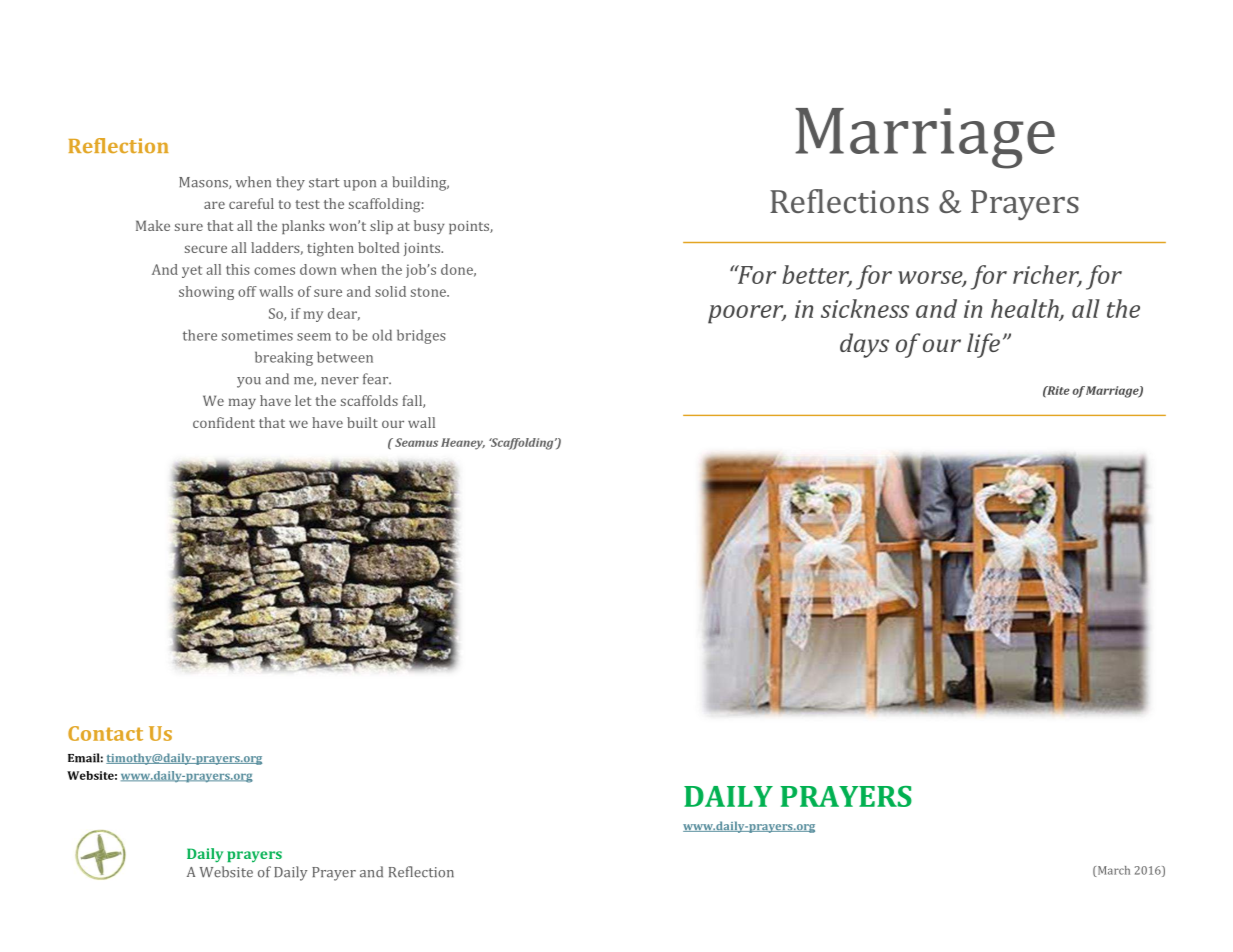  What do you see at coordinates (224, 422) in the screenshot?
I see `confident` at bounding box center [224, 422].
